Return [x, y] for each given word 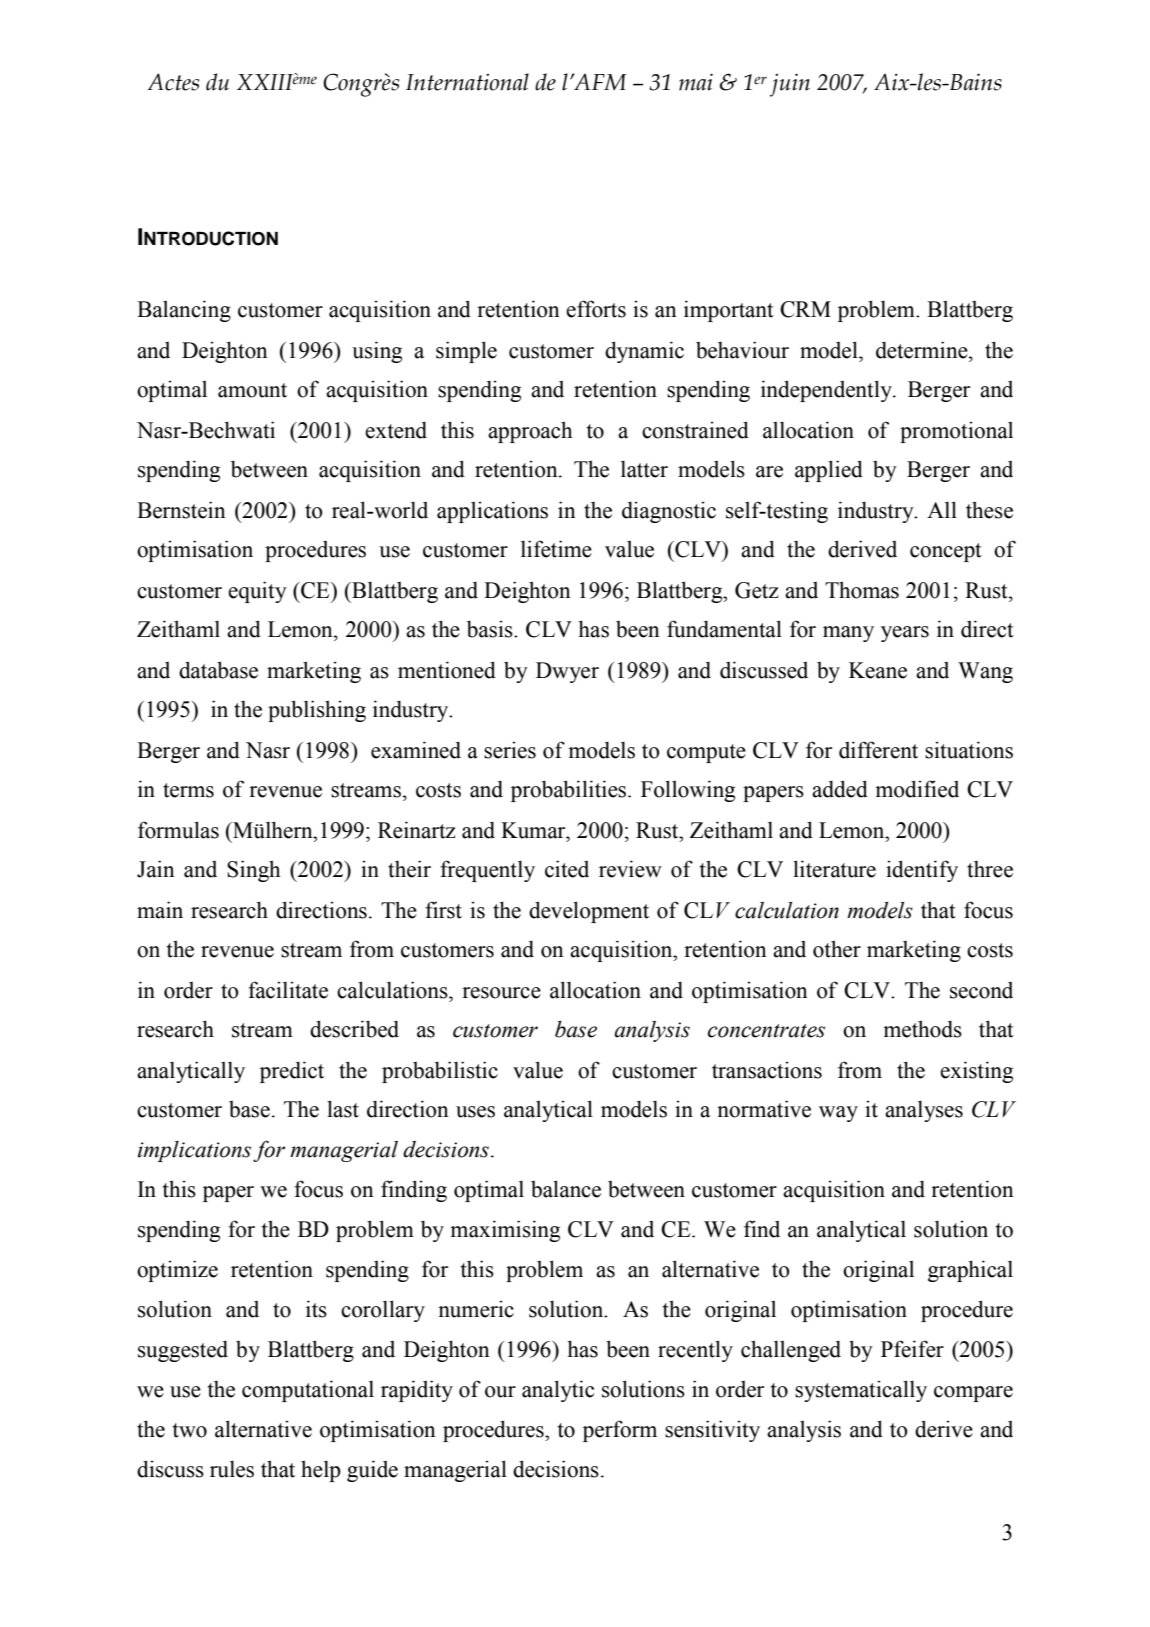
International [467, 82]
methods [922, 1029]
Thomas [862, 590]
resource [501, 993]
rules [232, 1469]
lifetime [556, 549]
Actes [173, 82]
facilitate [288, 990]
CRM [805, 309]
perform [620, 1431]
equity [257, 592]
